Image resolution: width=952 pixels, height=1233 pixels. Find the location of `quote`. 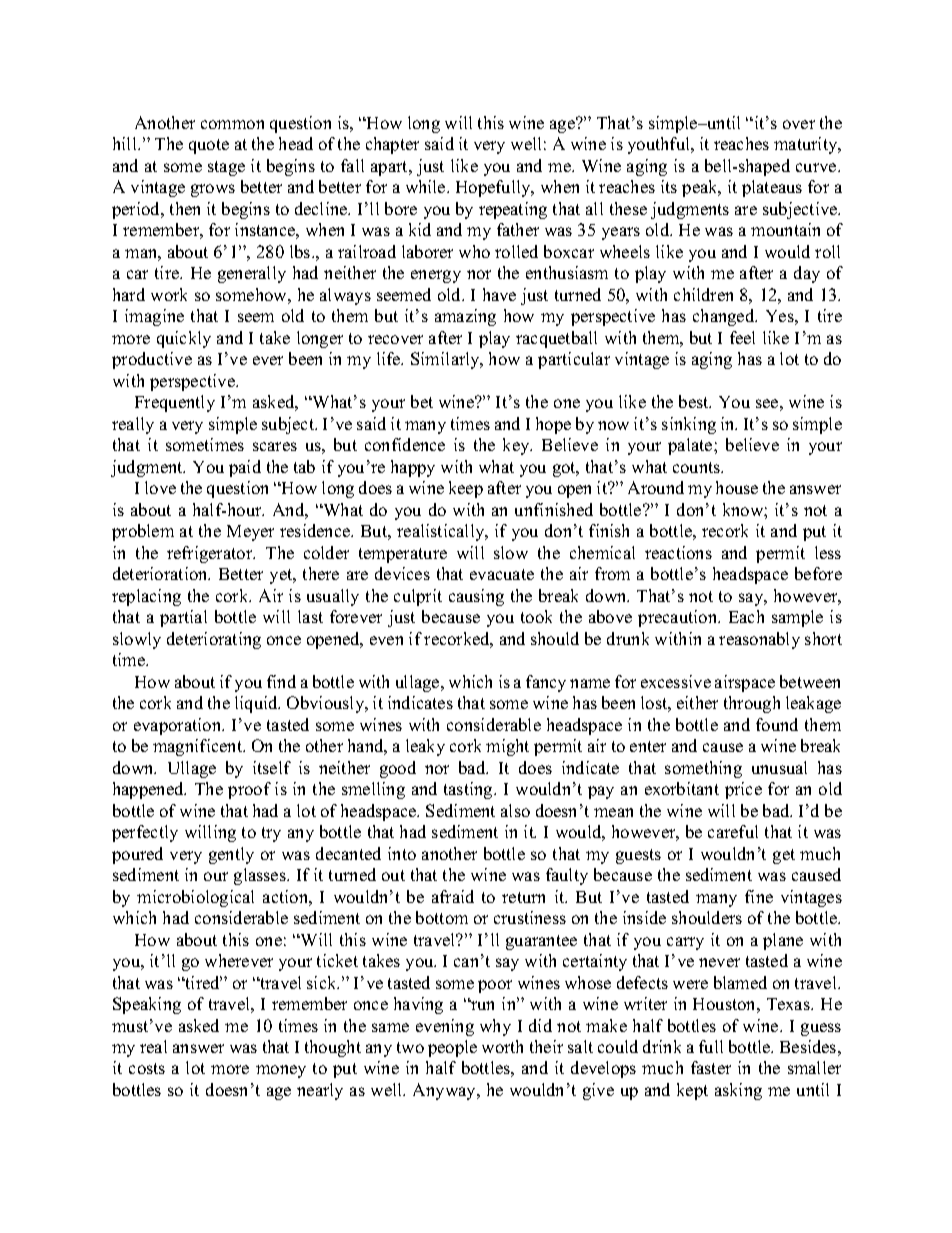

quote is located at coordinates (209, 146).
